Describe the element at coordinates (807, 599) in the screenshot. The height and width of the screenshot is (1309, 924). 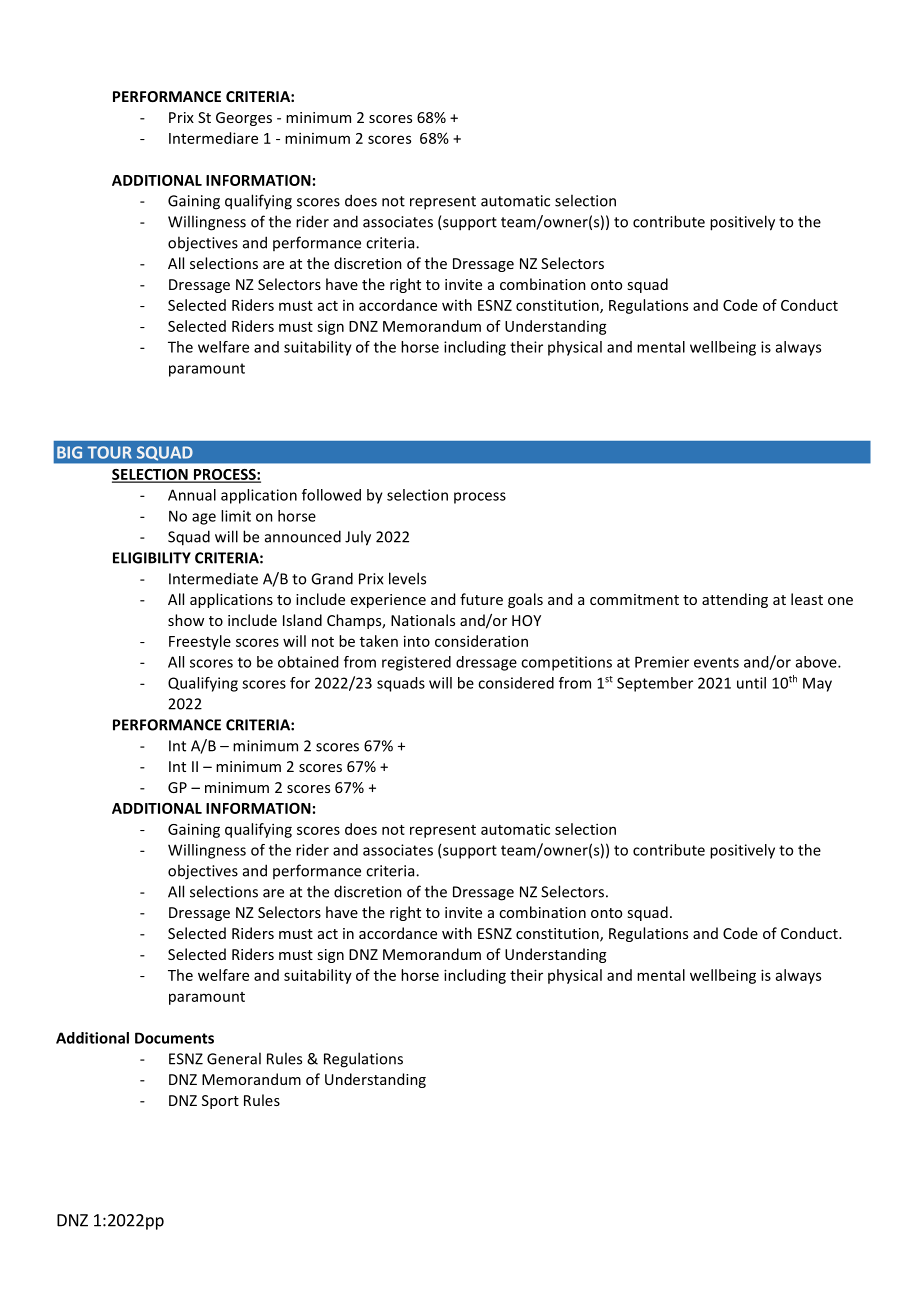
I see `least` at that location.
